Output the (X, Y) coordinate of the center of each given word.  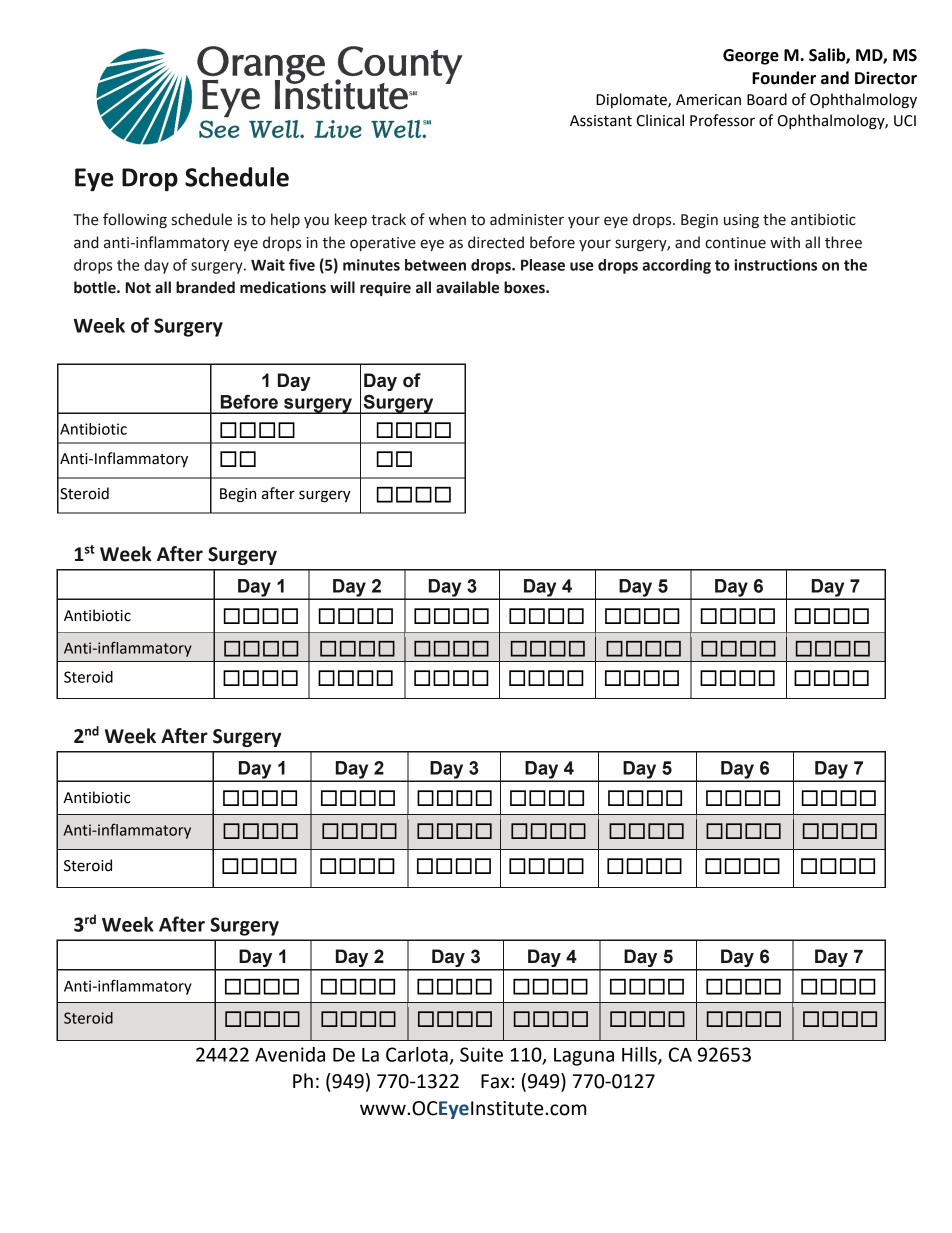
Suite (481, 1054)
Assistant (601, 121)
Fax (495, 1081)
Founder (784, 78)
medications (283, 287)
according (676, 266)
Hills (640, 1055)
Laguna (584, 1057)
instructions (775, 265)
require (385, 288)
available (467, 287)
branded (205, 287)
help (285, 220)
